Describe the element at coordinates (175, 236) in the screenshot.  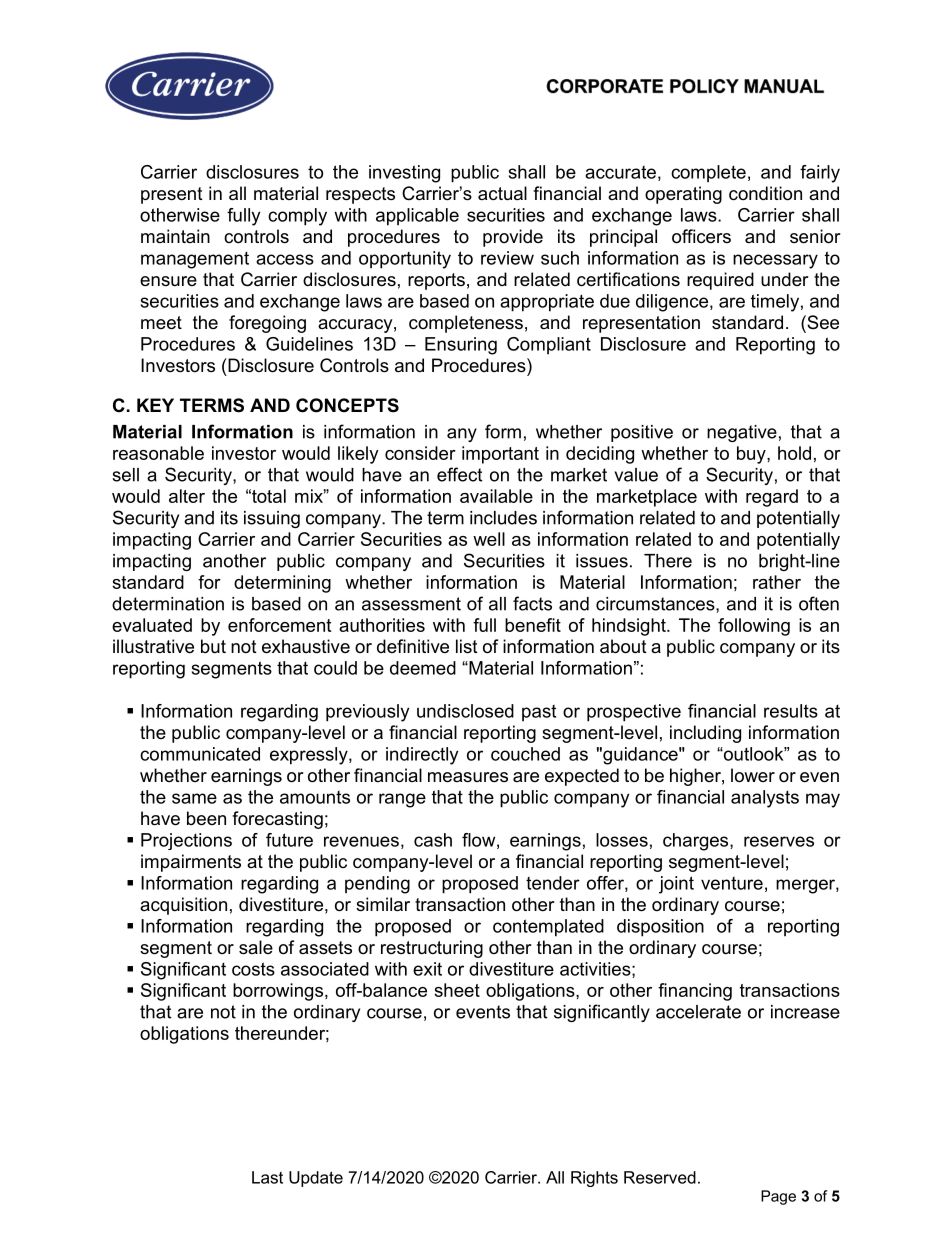
I see `maintain` at that location.
